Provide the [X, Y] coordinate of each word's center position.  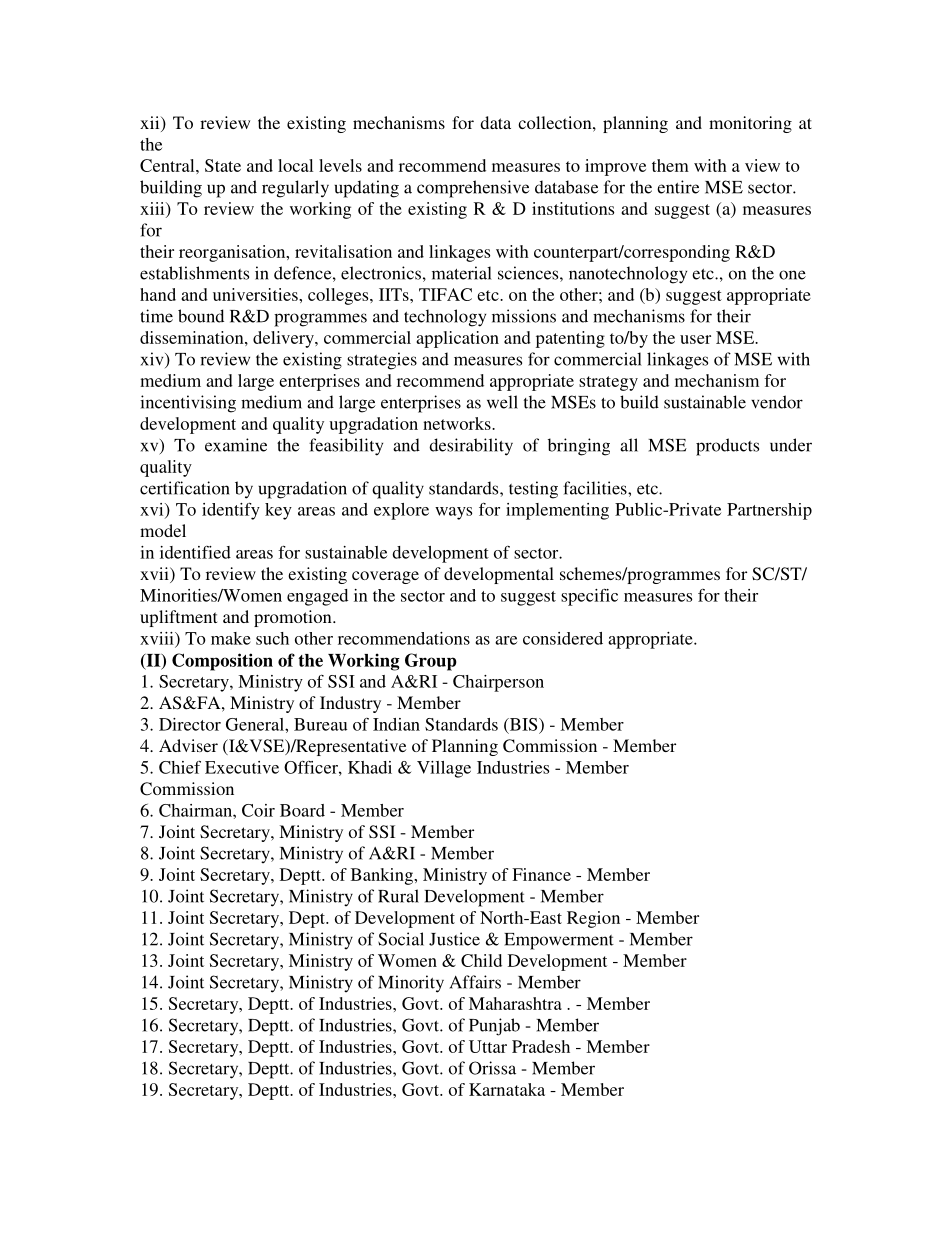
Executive [242, 767]
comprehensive [473, 189]
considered [563, 638]
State [223, 165]
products [727, 447]
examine [236, 445]
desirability [471, 447]
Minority [411, 984]
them [670, 165]
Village [444, 769]
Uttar [488, 1046]
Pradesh [541, 1046]
